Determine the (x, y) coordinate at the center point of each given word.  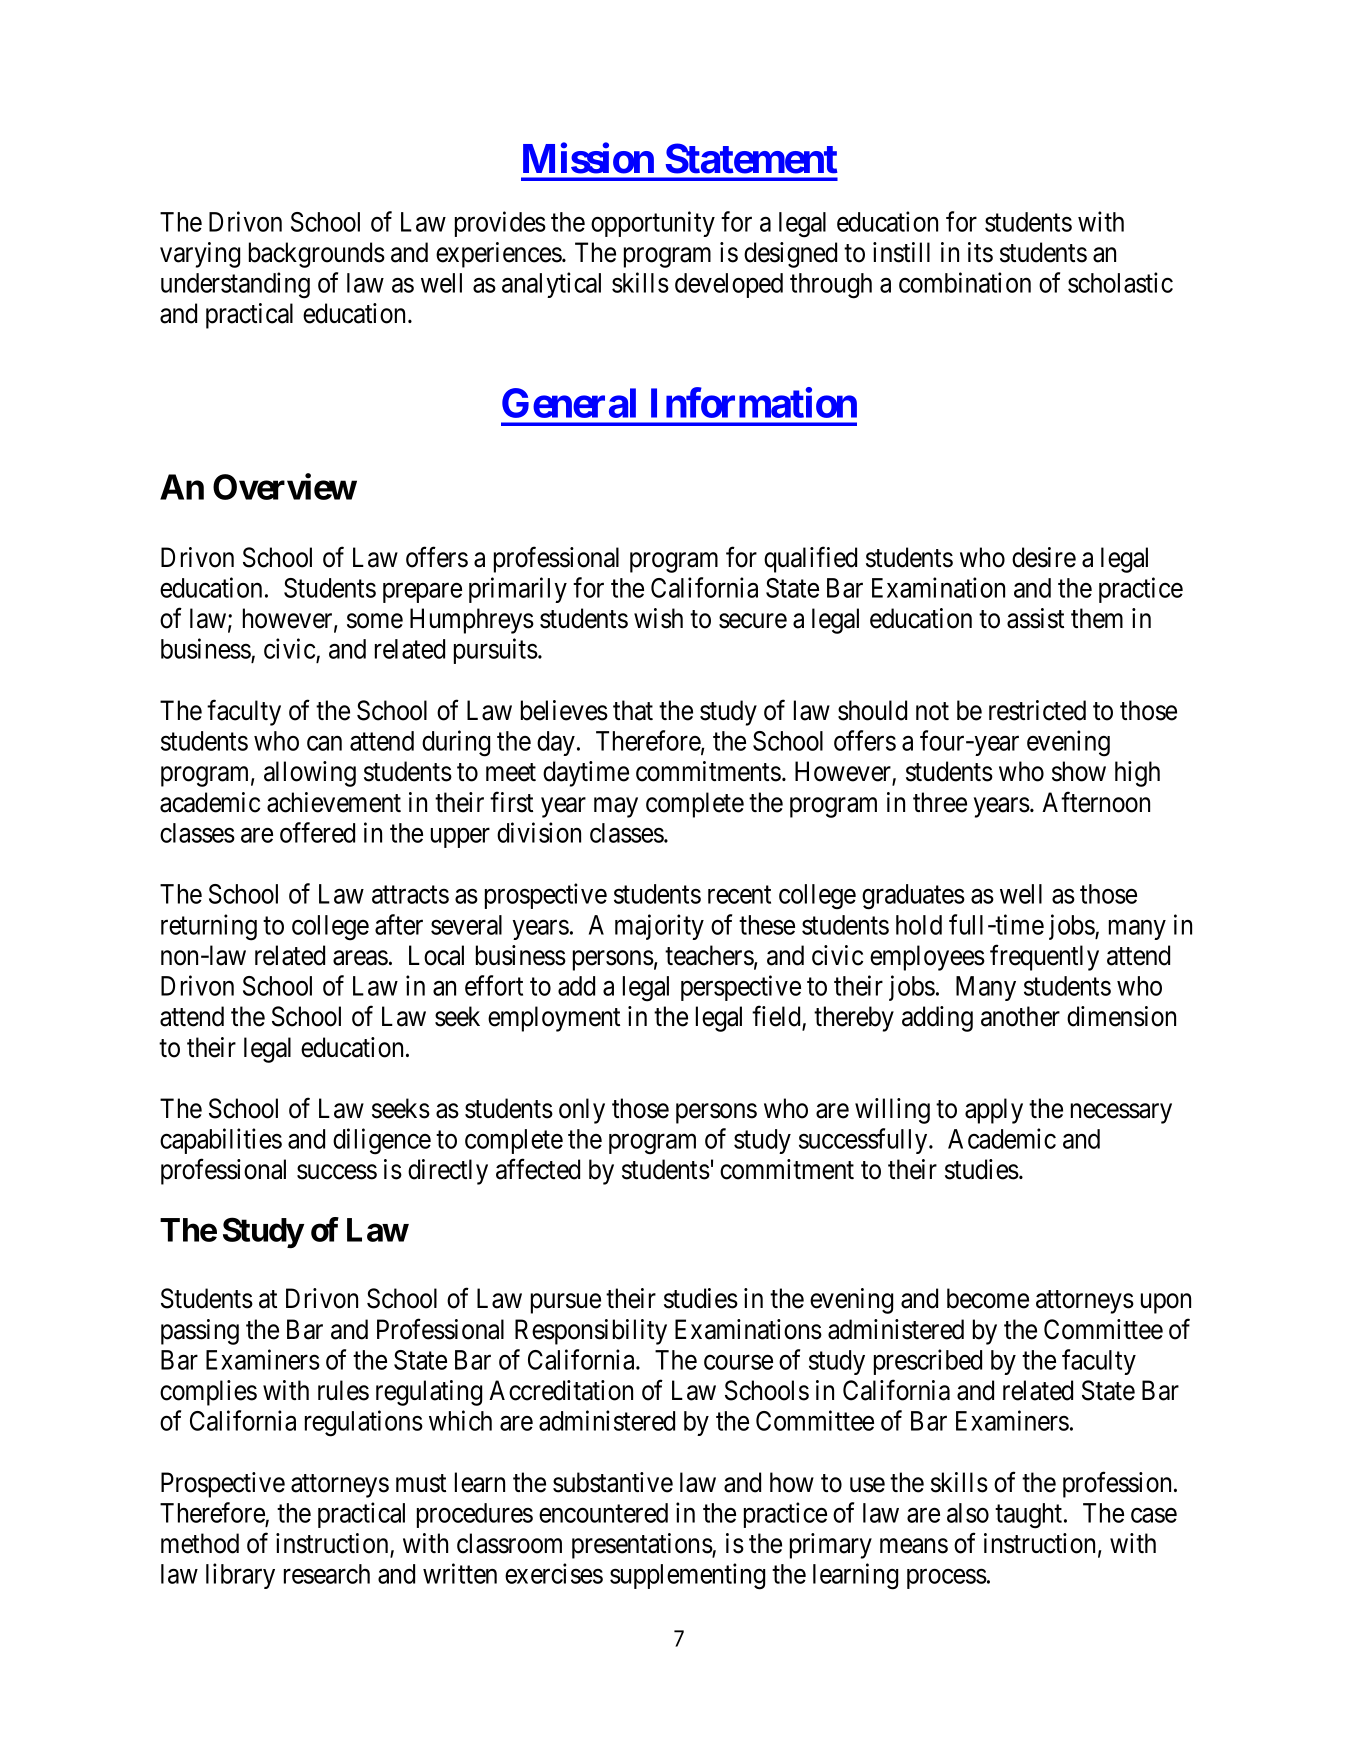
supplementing (687, 1576)
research (327, 1574)
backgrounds (317, 255)
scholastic (1120, 282)
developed (729, 285)
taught (1030, 1516)
